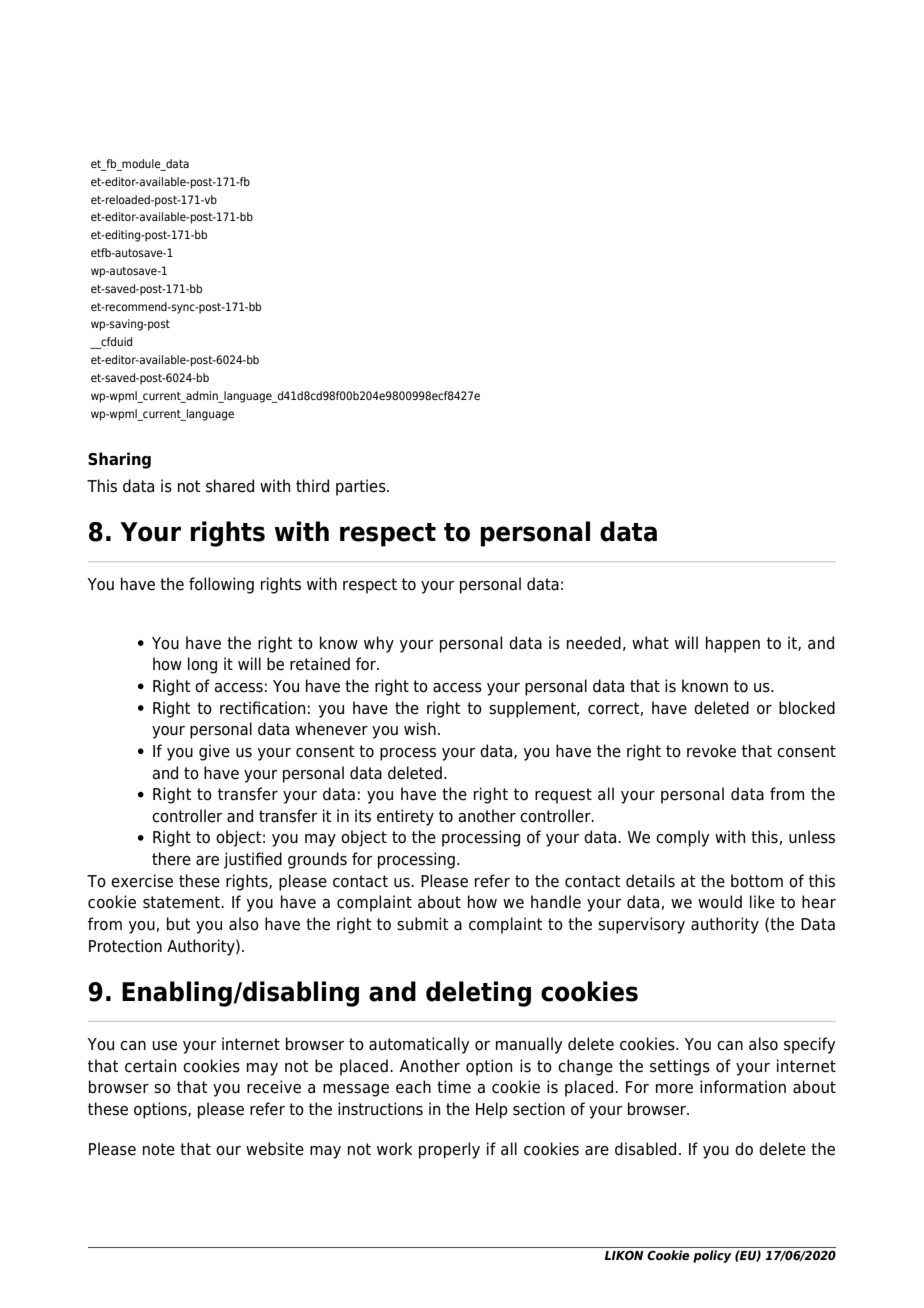 The width and height of the screenshot is (924, 1308). I want to click on note, so click(159, 1149).
